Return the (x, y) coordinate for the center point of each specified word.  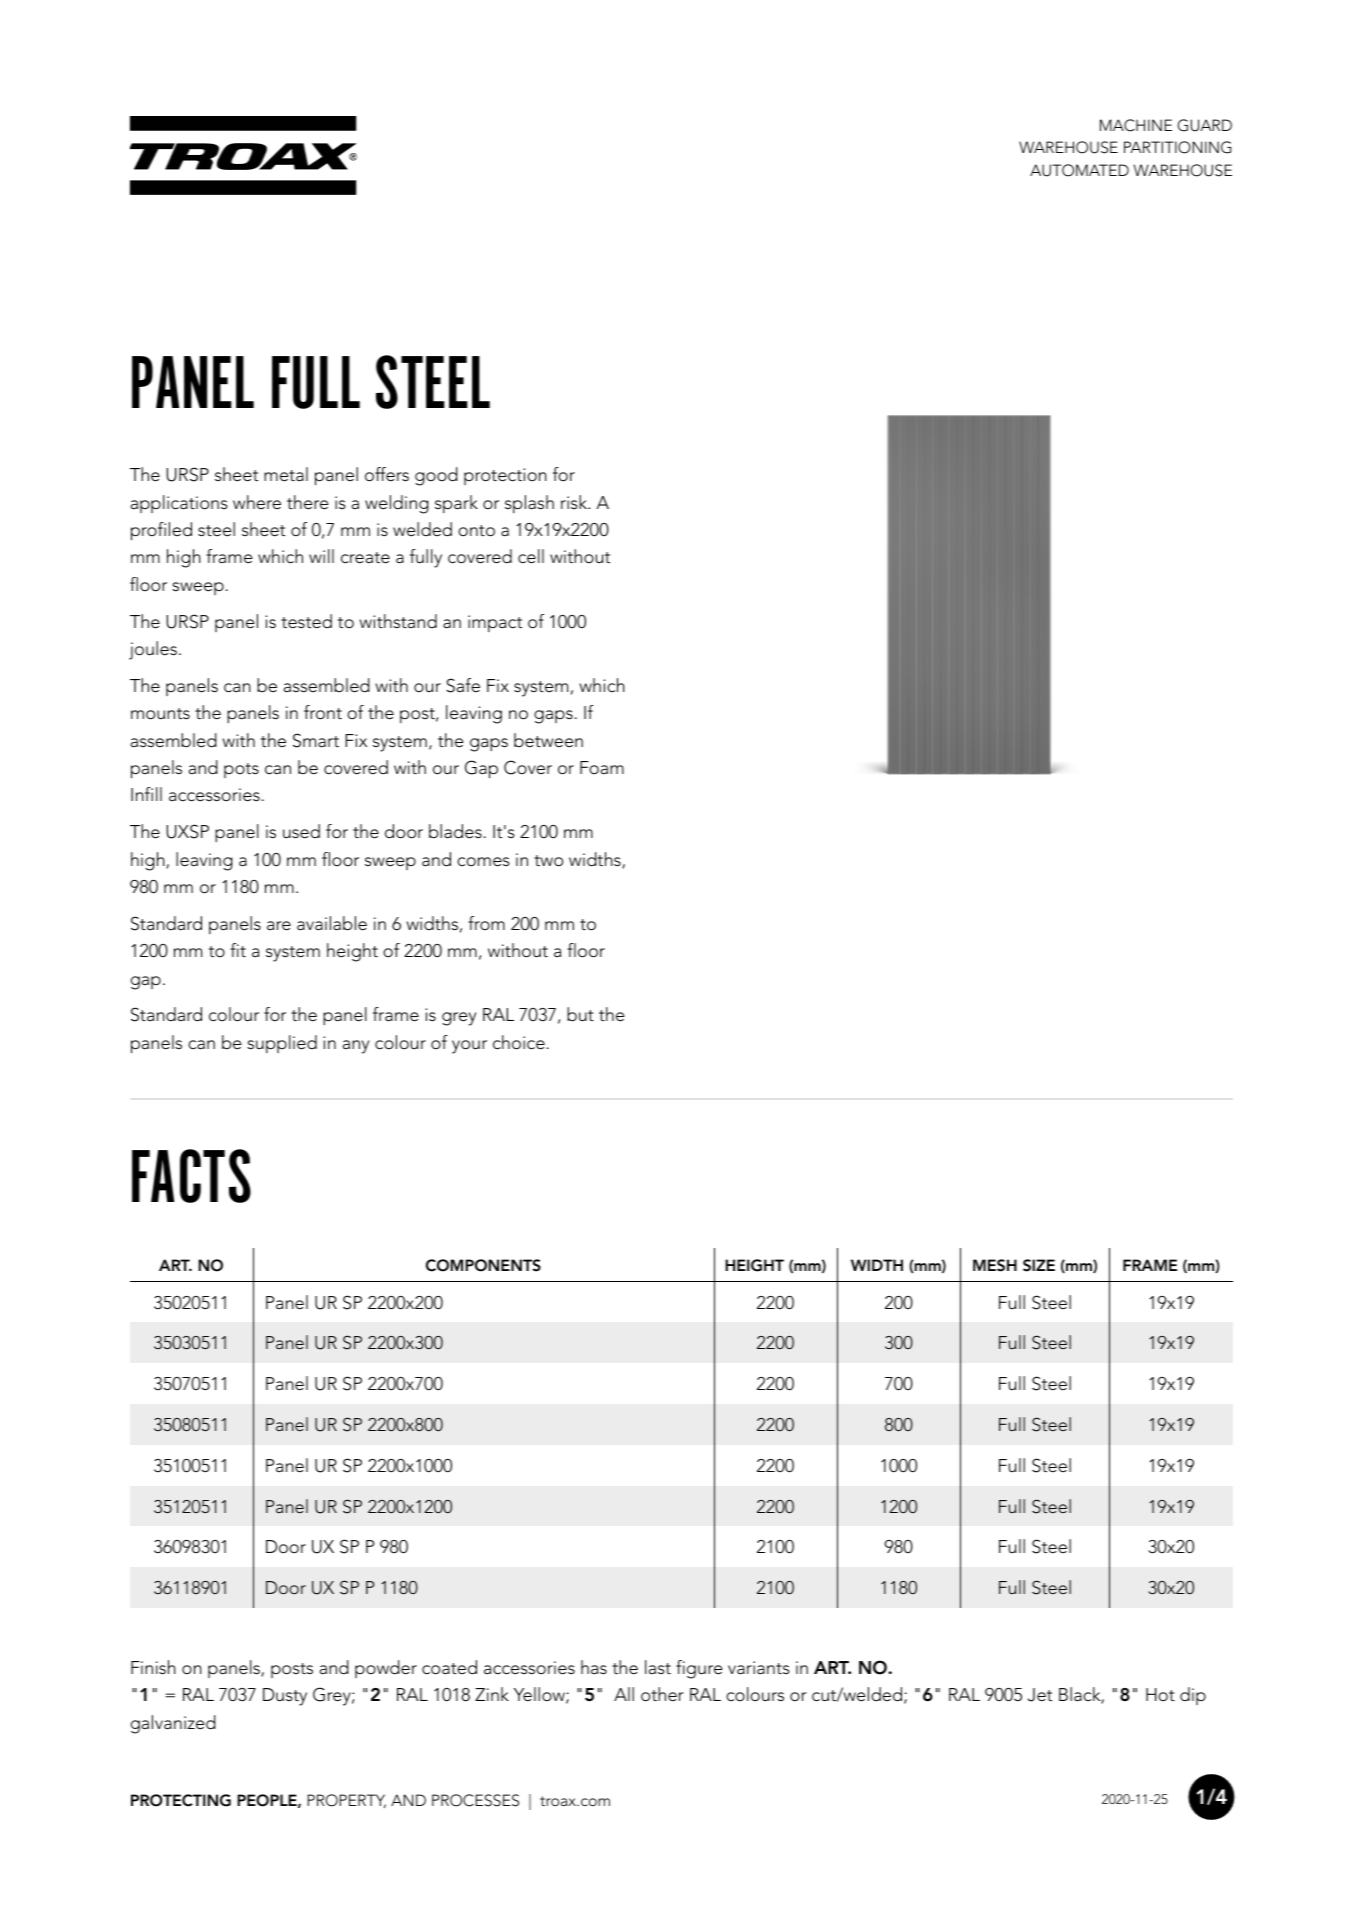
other (662, 1694)
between (548, 740)
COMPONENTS (483, 1265)
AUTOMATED (1079, 170)
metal (286, 474)
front (323, 712)
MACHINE (1136, 125)
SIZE (1039, 1265)
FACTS (191, 1176)
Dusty (285, 1697)
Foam (602, 767)
